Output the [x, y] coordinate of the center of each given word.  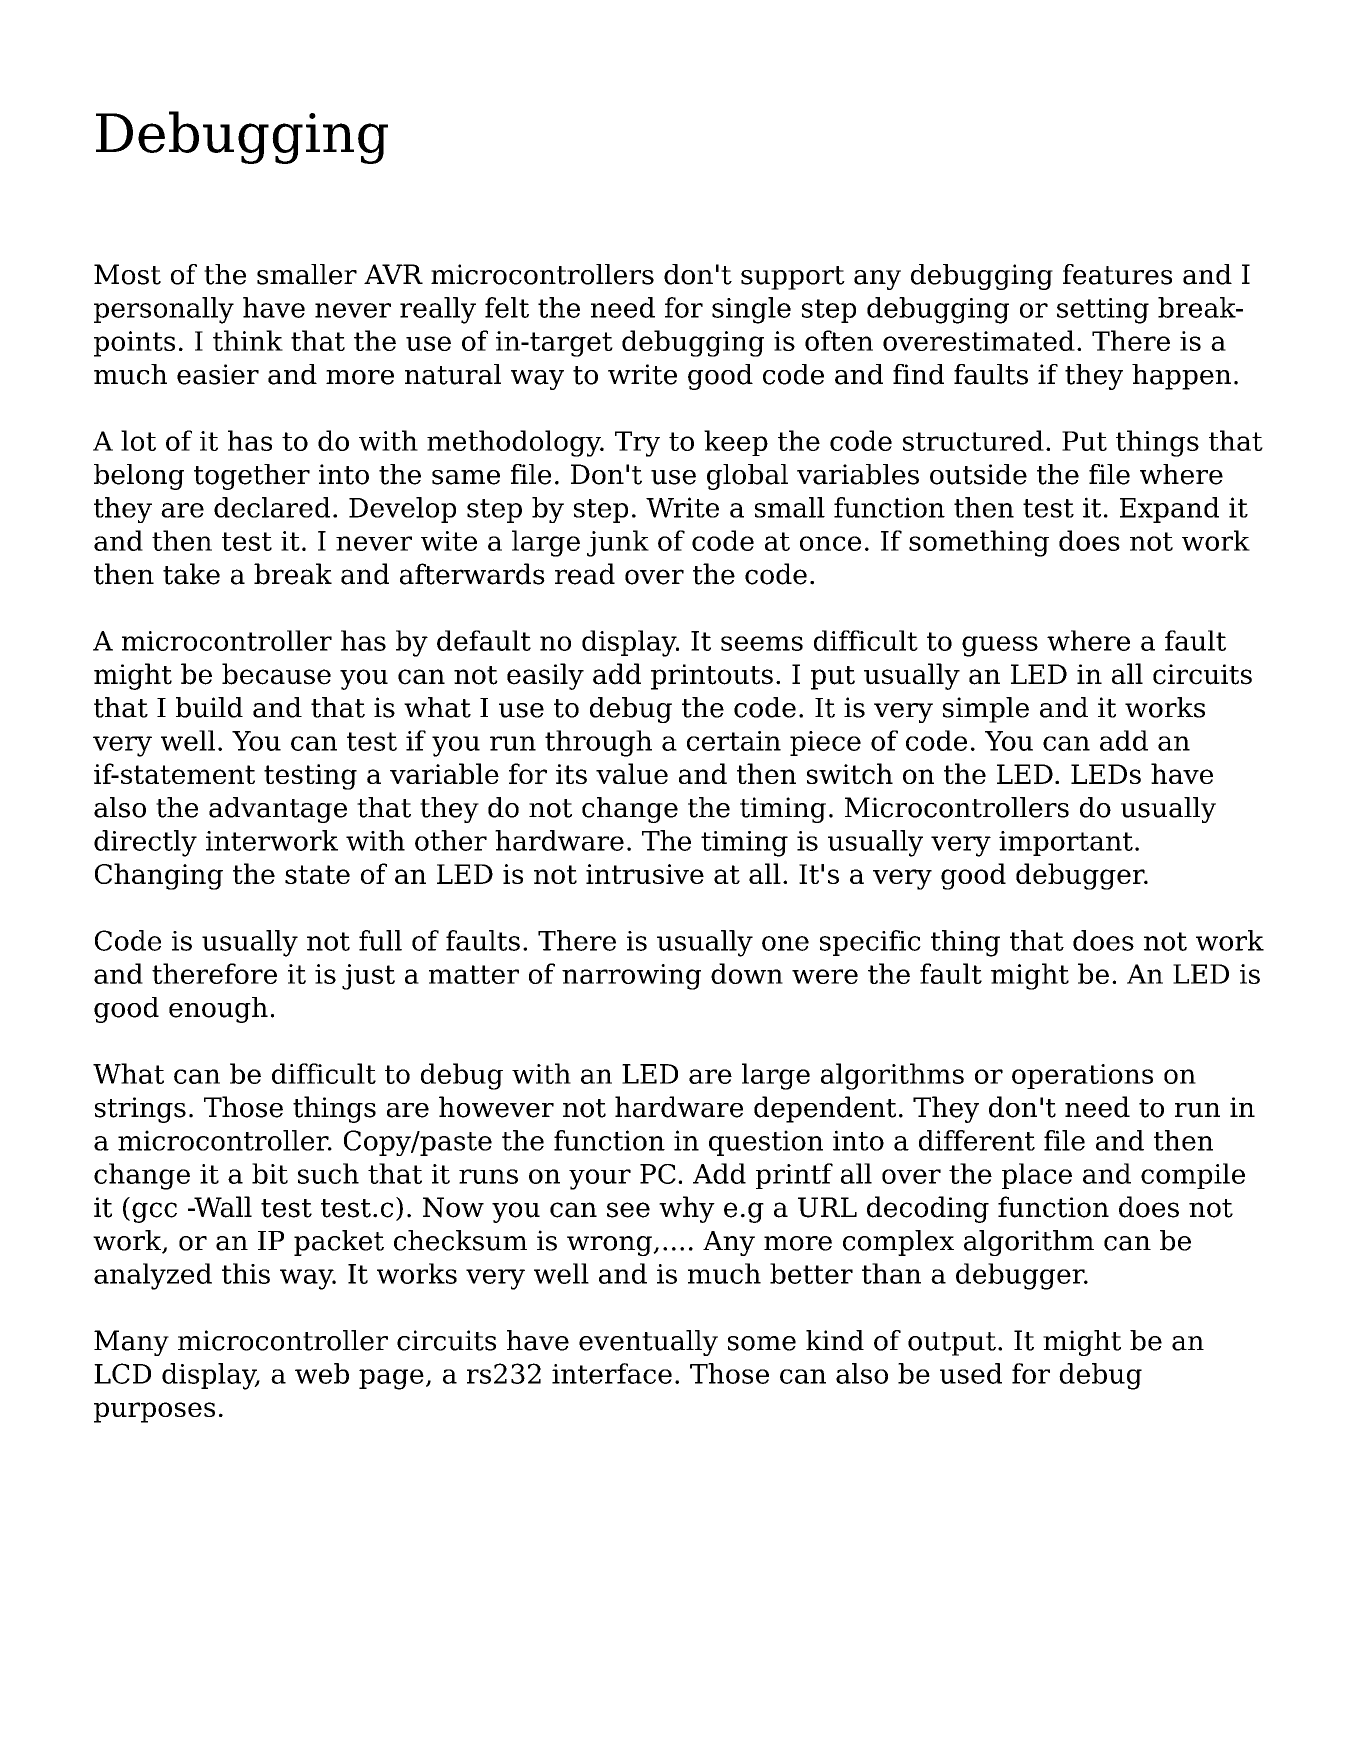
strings [140, 1110]
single [751, 310]
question [766, 1143]
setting [1103, 311]
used [971, 1373]
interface [612, 1373]
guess [1000, 646]
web [322, 1373]
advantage [278, 810]
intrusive [645, 874]
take [191, 574]
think [248, 340]
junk [618, 543]
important [1066, 843]
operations [1082, 1076]
